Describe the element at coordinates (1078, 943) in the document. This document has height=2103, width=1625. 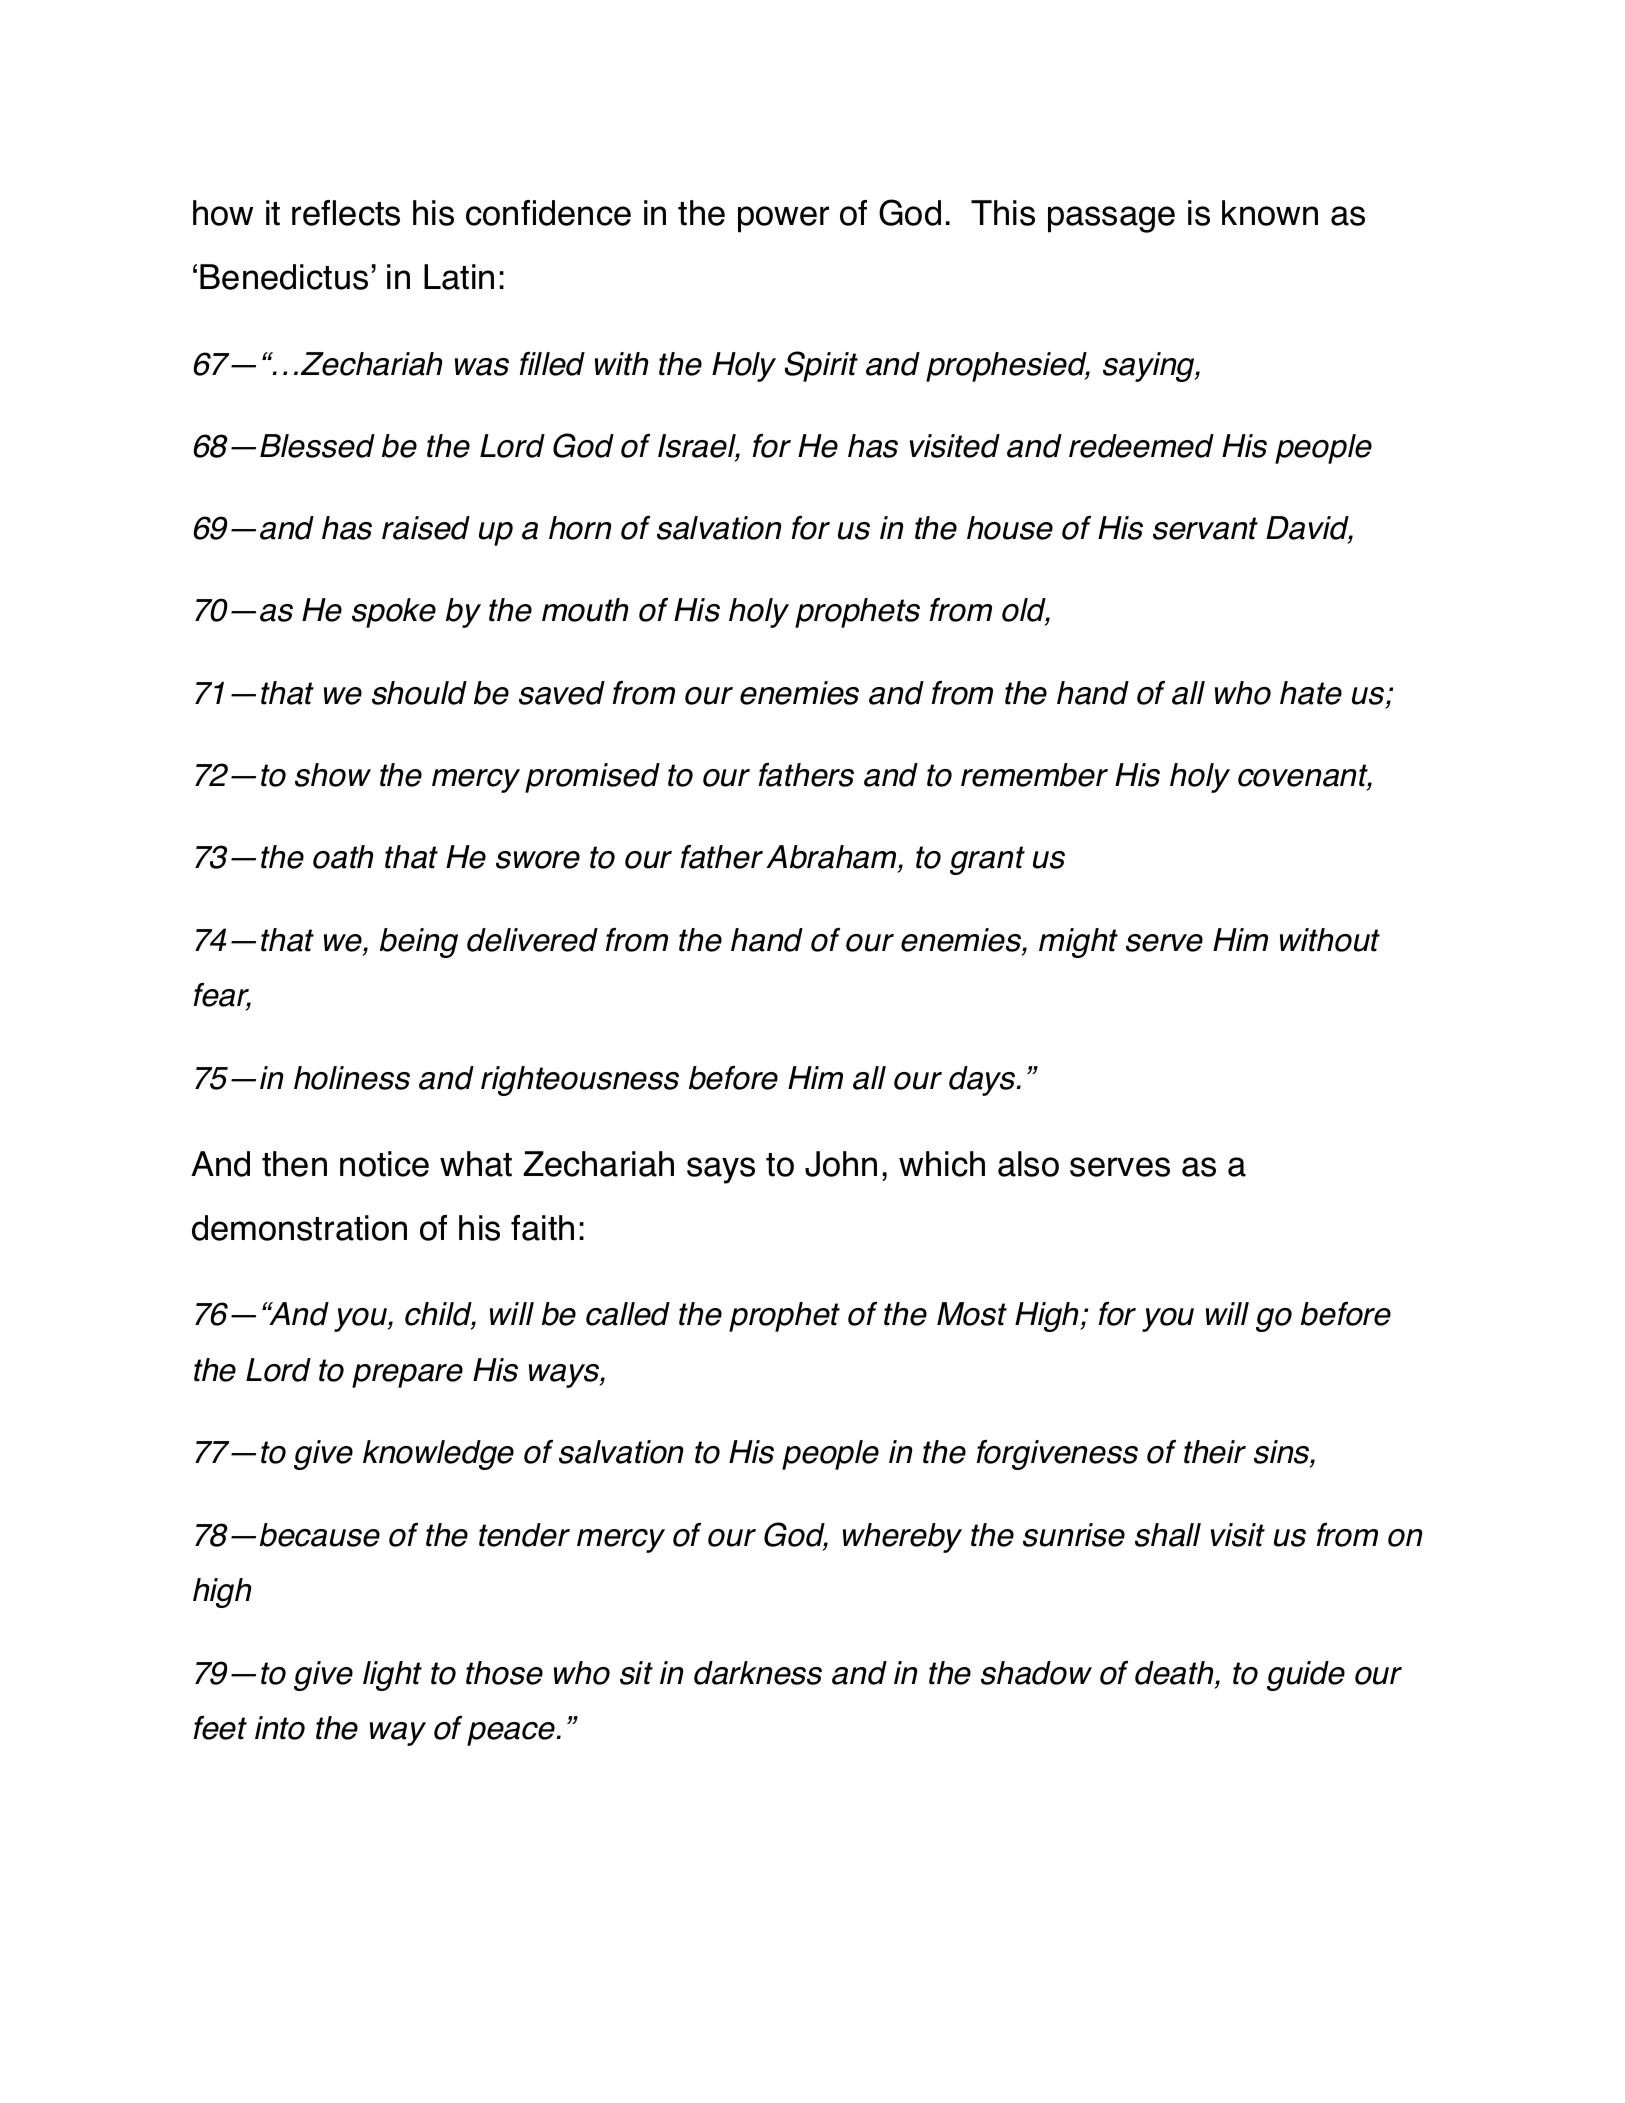
I see `might` at that location.
